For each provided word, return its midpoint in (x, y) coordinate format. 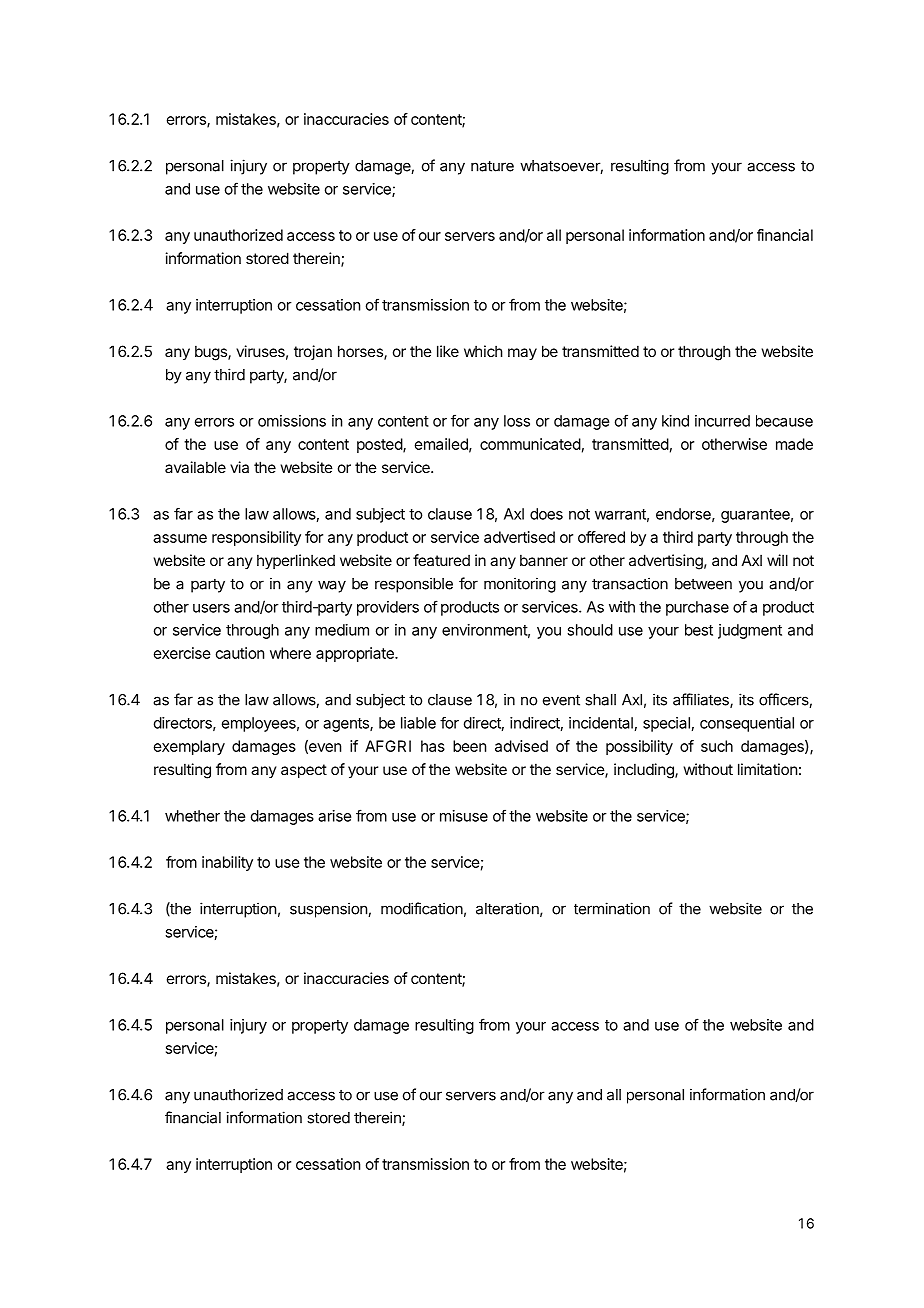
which (483, 351)
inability (227, 863)
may (522, 354)
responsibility (256, 538)
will (777, 560)
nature (492, 166)
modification (422, 908)
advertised (519, 537)
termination (612, 908)
